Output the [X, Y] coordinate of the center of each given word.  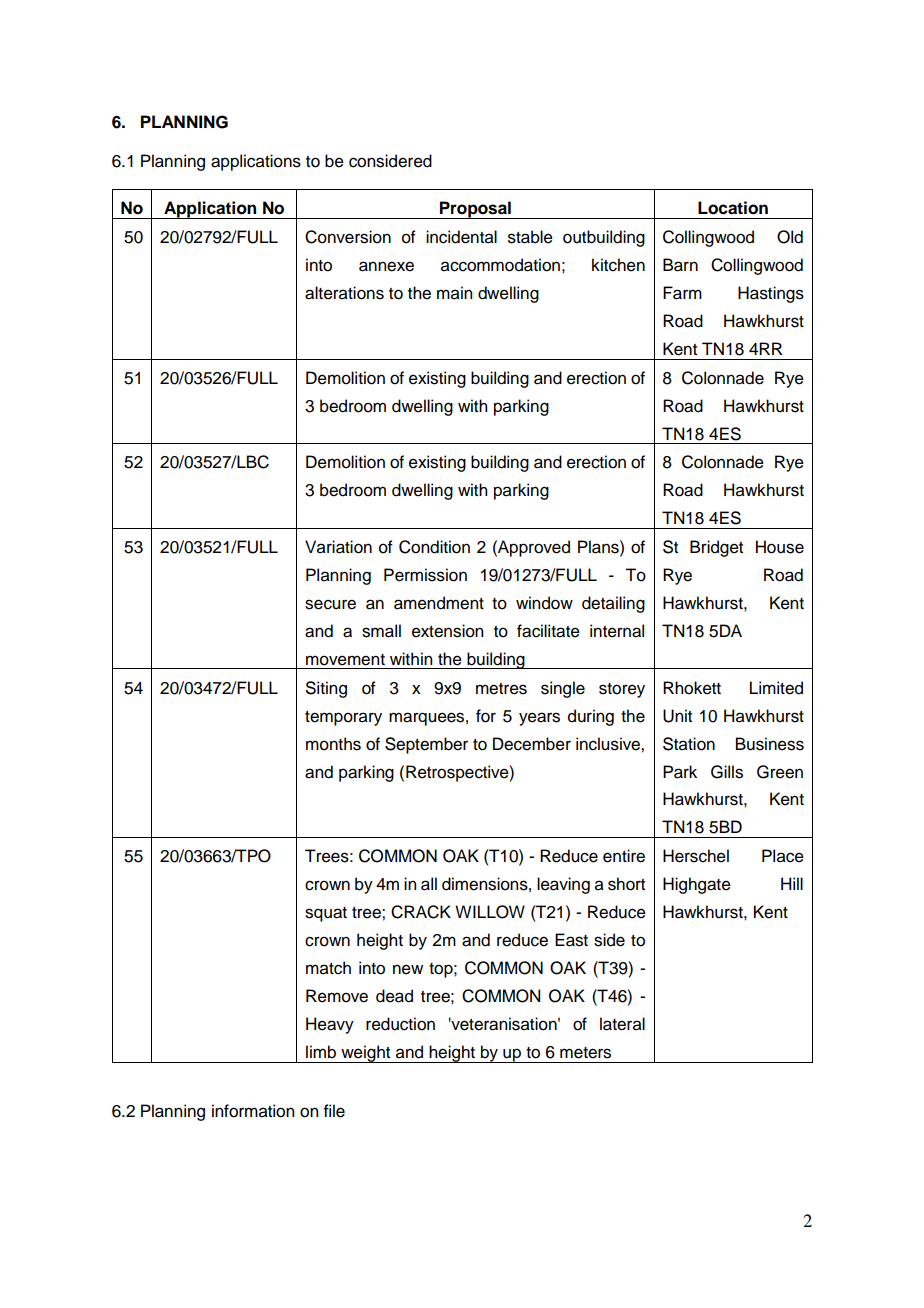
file [334, 1111]
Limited [776, 688]
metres [501, 689]
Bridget [716, 548]
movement [345, 660]
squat [326, 914]
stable [530, 237]
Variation [338, 547]
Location [733, 208]
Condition [434, 547]
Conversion [348, 237]
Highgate [697, 885]
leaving [563, 885]
